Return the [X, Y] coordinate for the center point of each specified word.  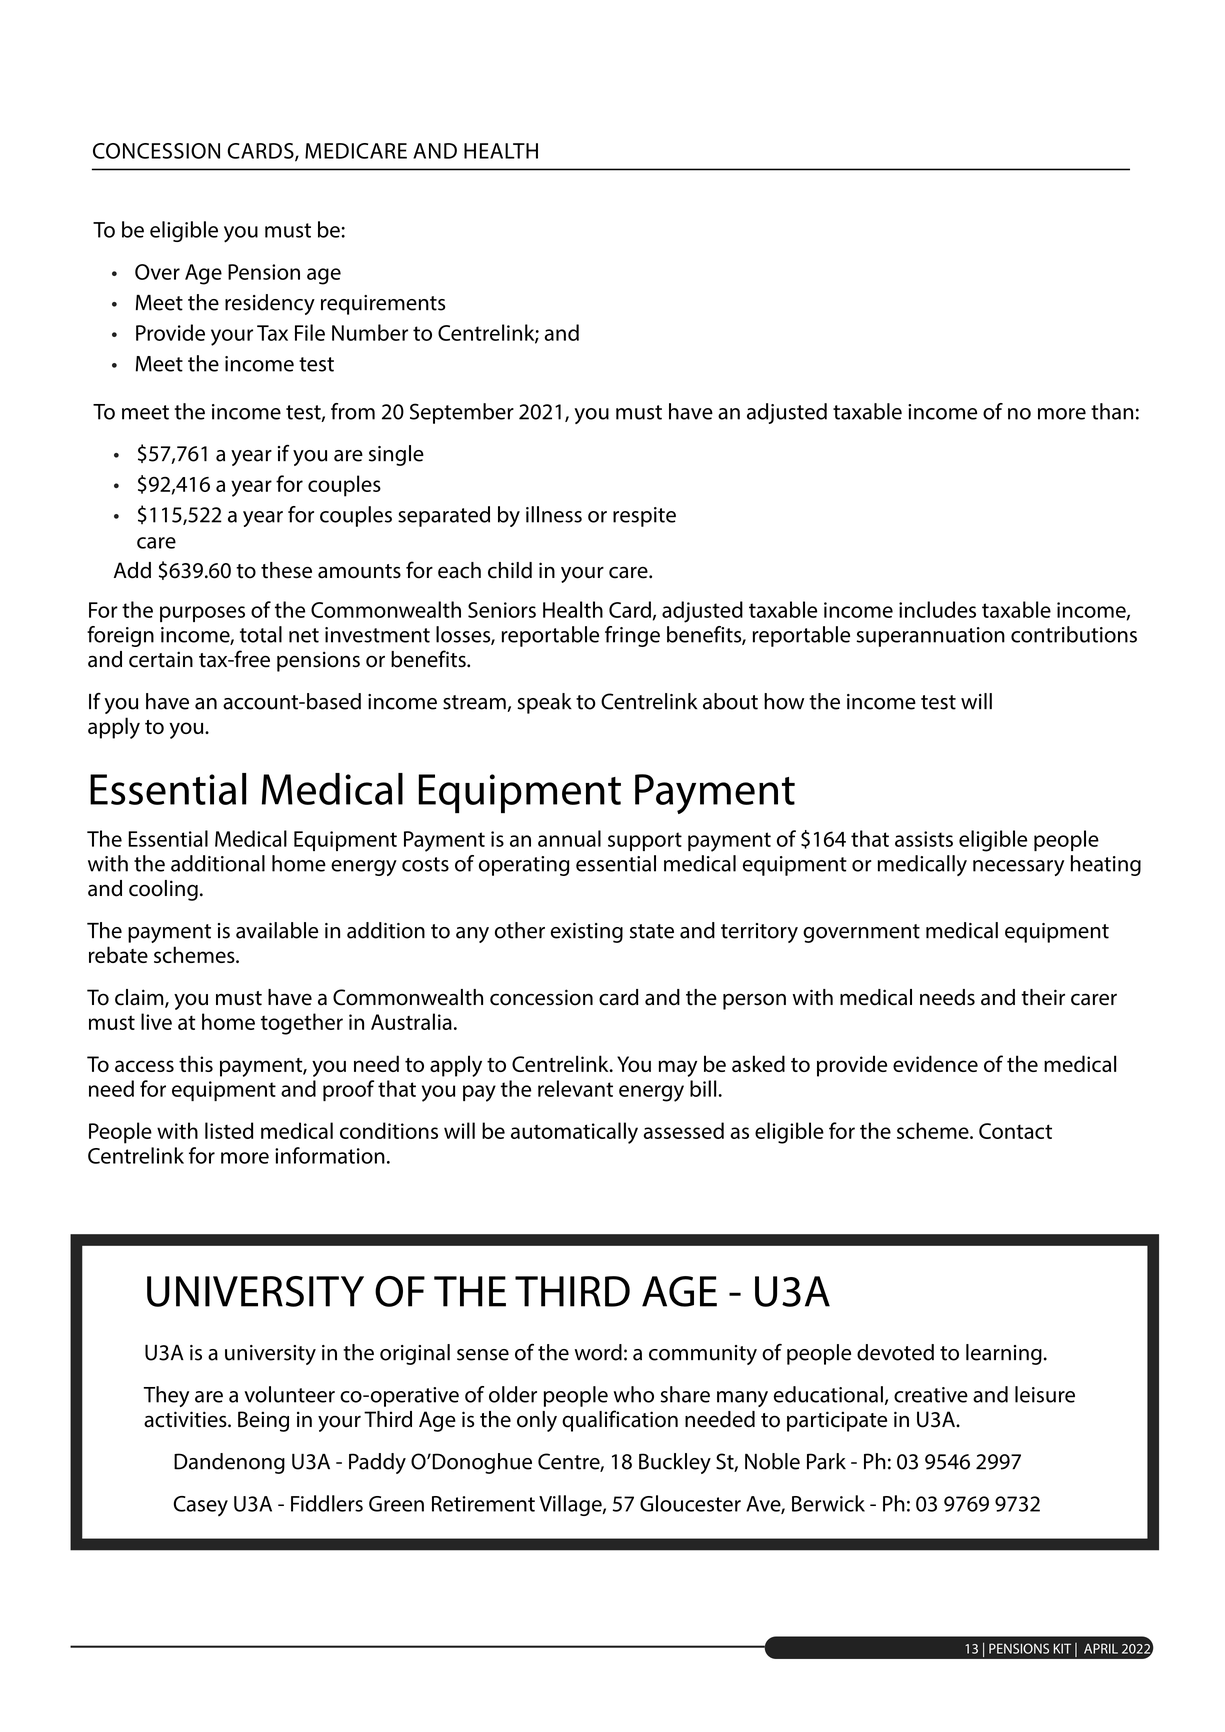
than [1112, 411]
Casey [201, 1506]
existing [587, 933]
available [277, 930]
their [1043, 997]
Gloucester [690, 1503]
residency [270, 304]
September [462, 413]
